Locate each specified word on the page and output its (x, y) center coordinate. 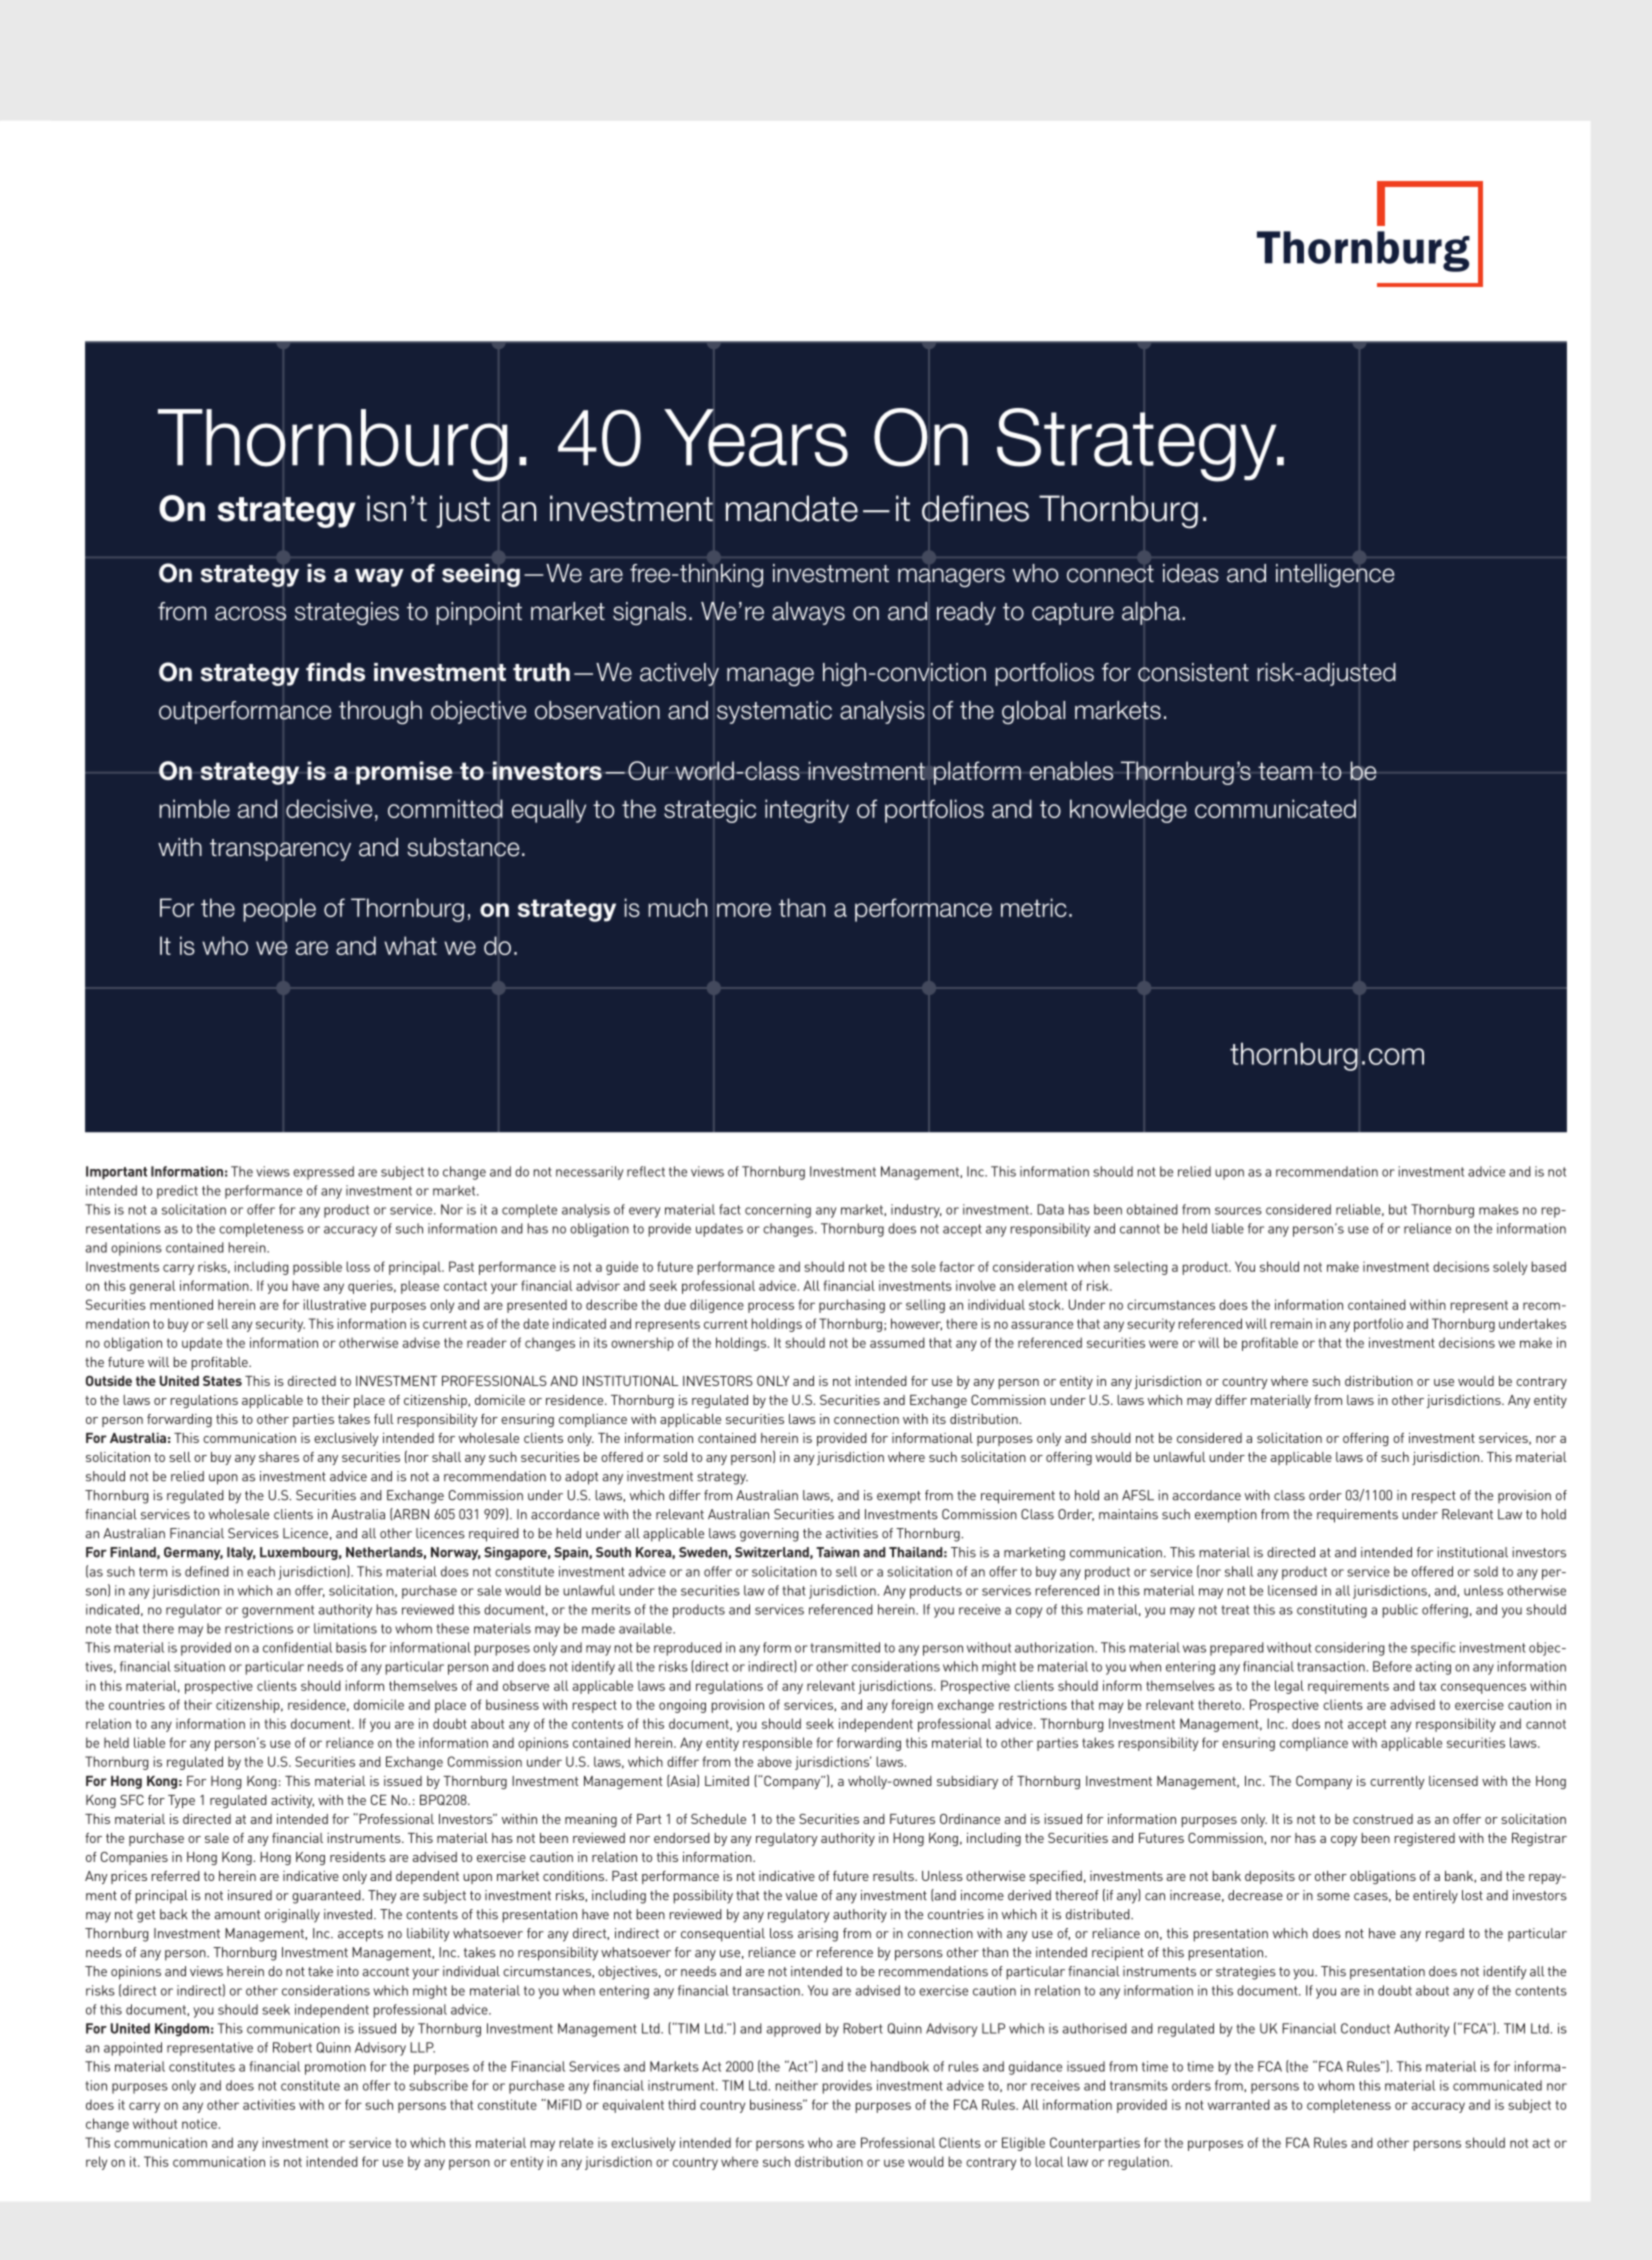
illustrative (335, 1304)
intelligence (1335, 575)
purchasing (852, 1306)
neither (797, 2085)
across (250, 613)
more (744, 910)
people (279, 910)
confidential (297, 1647)
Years (756, 438)
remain (1291, 1323)
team (1285, 771)
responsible (777, 1744)
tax (1427, 1686)
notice (199, 2123)
